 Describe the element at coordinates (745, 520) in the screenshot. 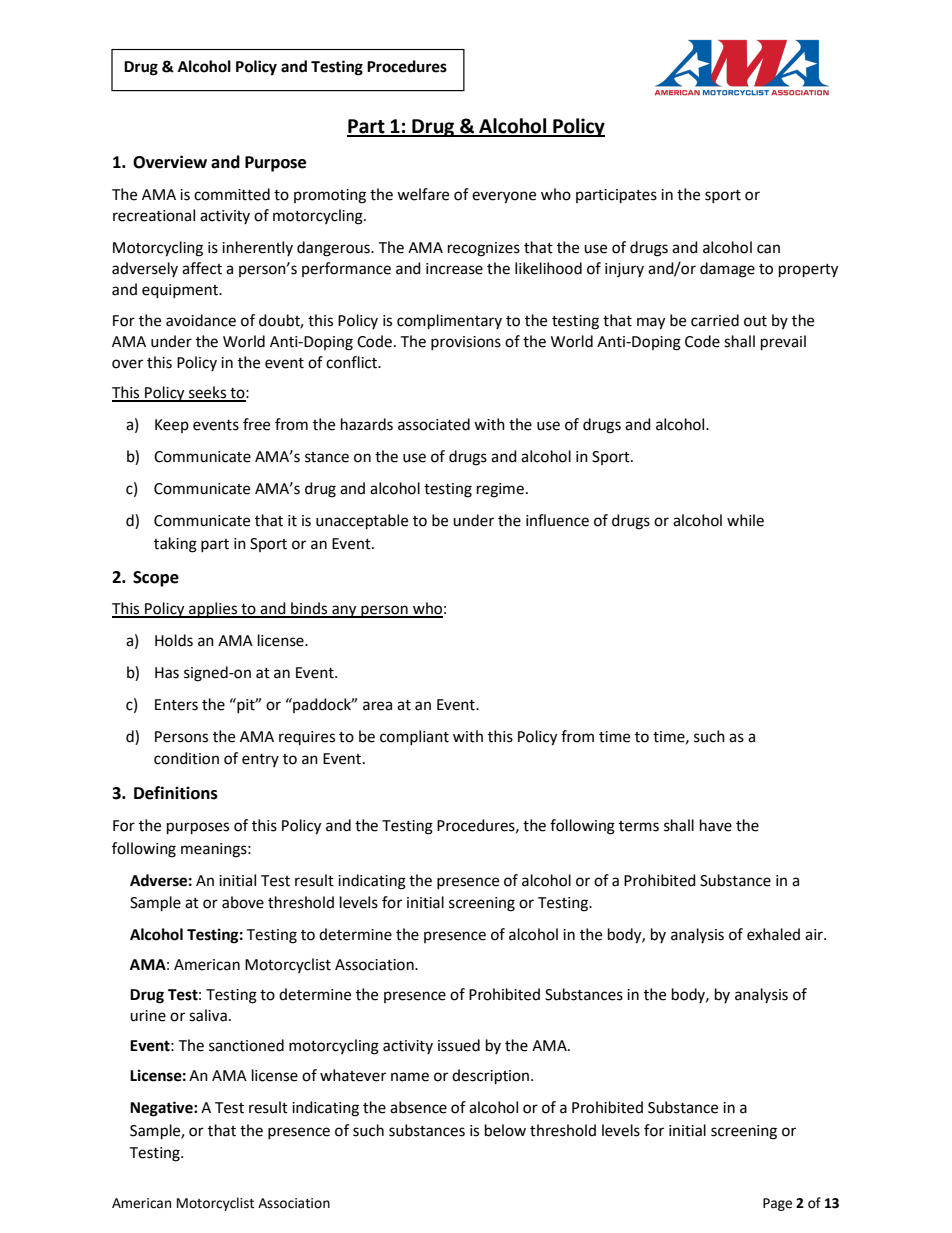

I see `while` at that location.
